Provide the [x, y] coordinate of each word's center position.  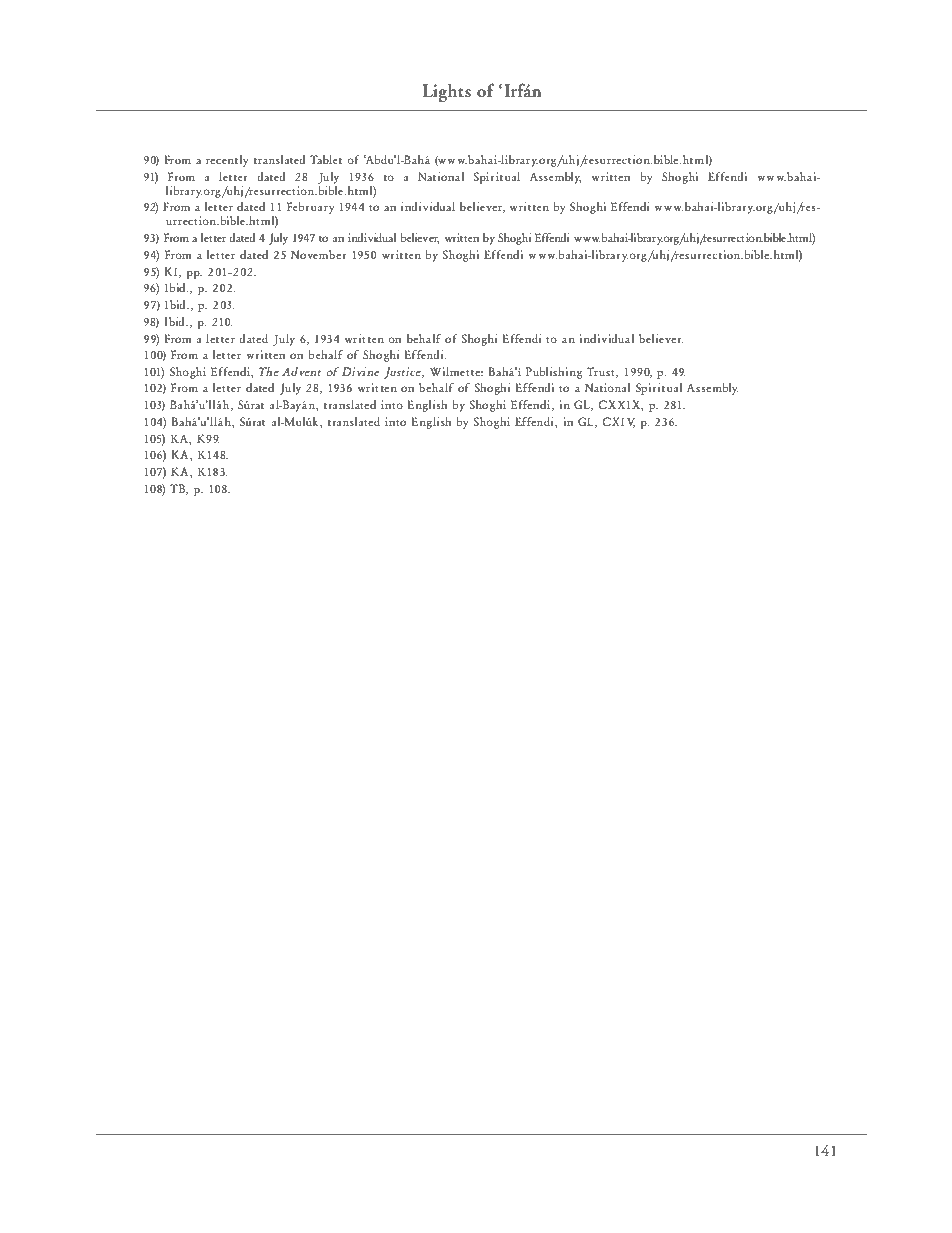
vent [310, 373]
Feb [296, 206]
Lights [446, 92]
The [269, 371]
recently [227, 161]
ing [573, 373]
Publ [537, 371]
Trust [602, 372]
